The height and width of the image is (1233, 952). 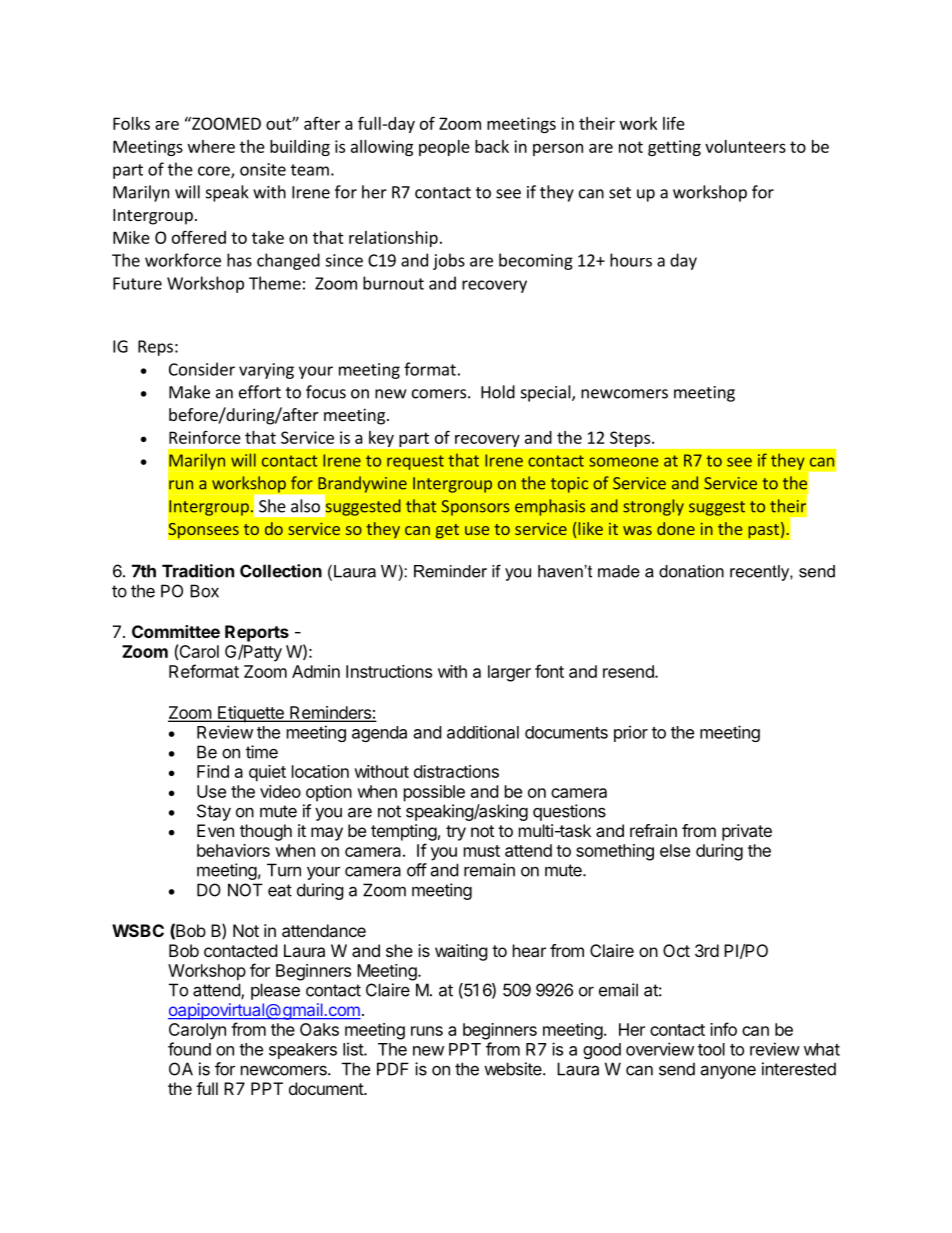 What do you see at coordinates (204, 591) in the image?
I see `Box` at bounding box center [204, 591].
